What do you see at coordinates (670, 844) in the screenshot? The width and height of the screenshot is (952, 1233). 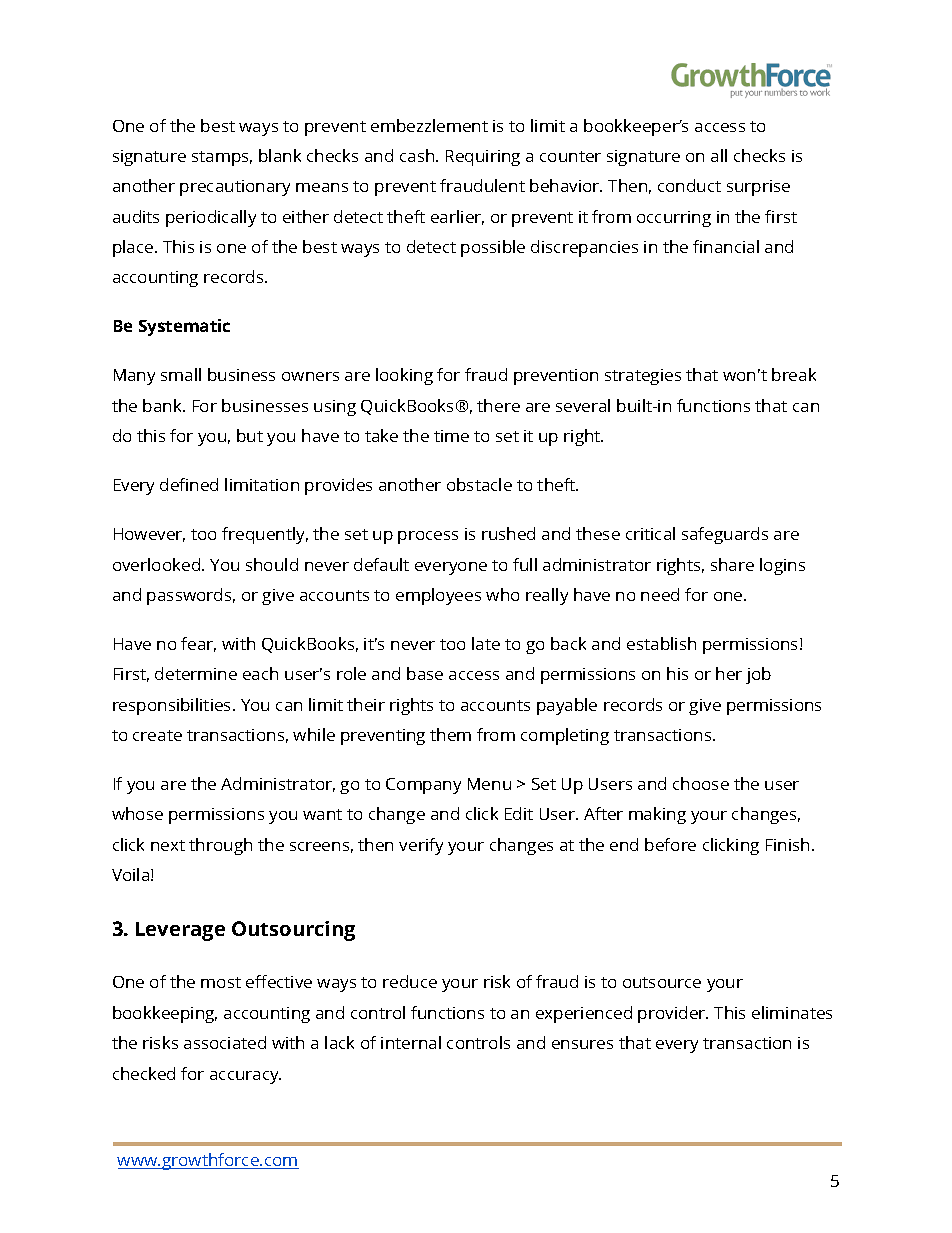 I see `before` at bounding box center [670, 844].
